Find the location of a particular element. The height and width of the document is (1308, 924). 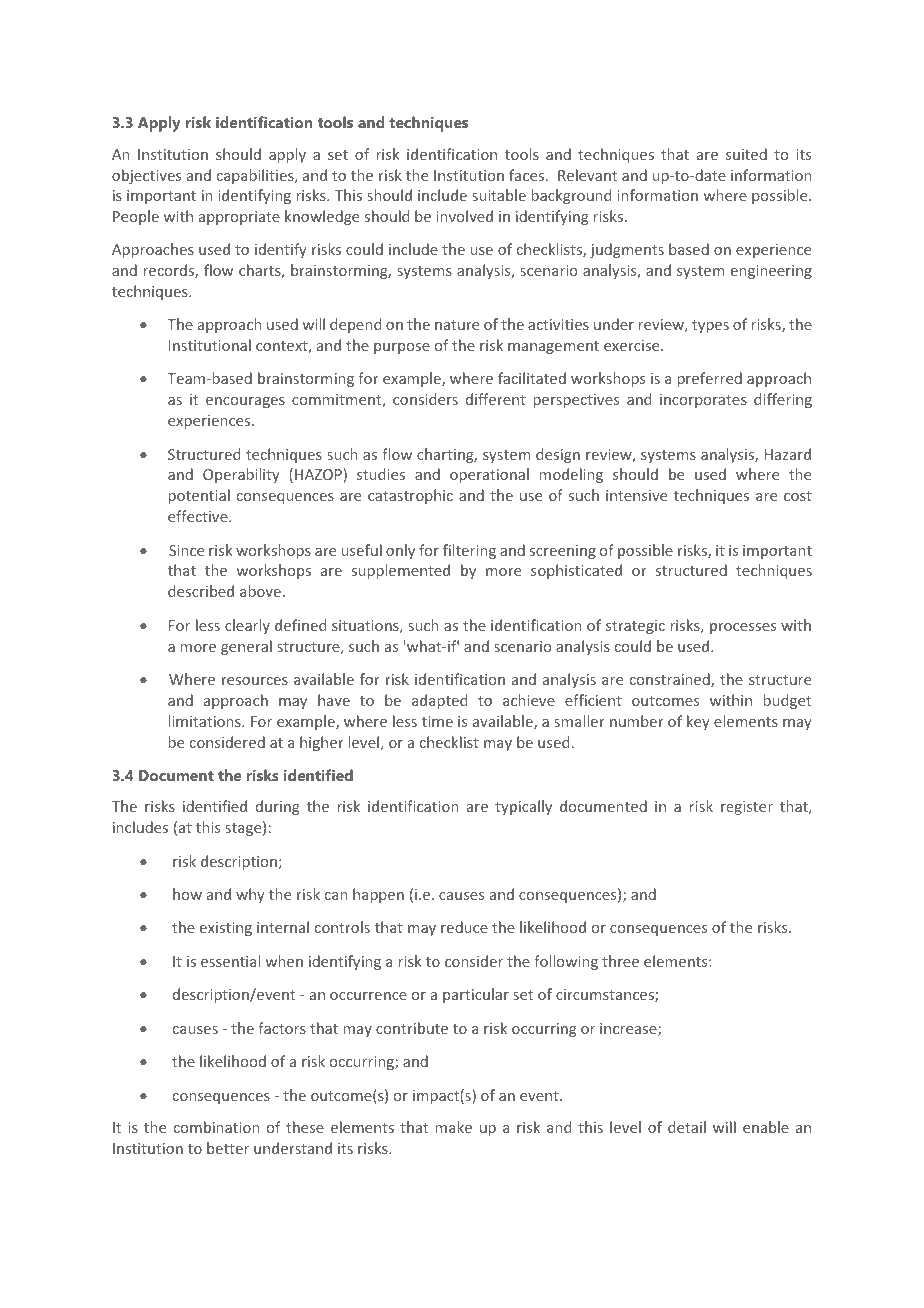

suitable is located at coordinates (499, 195).
